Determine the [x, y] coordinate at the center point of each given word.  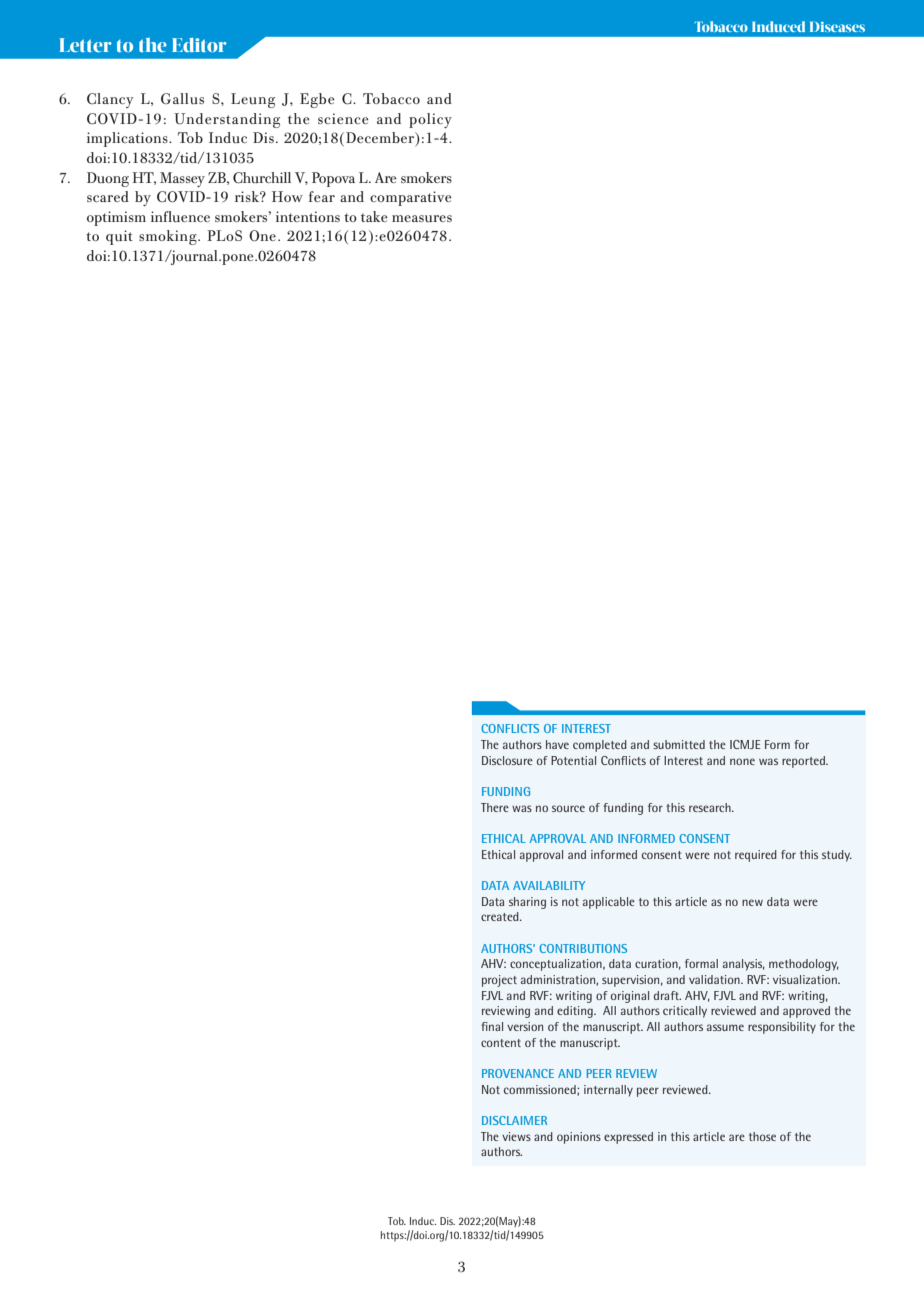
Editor [199, 45]
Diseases [837, 27]
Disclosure [507, 760]
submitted [679, 744]
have [557, 744]
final [492, 1026]
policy [430, 120]
